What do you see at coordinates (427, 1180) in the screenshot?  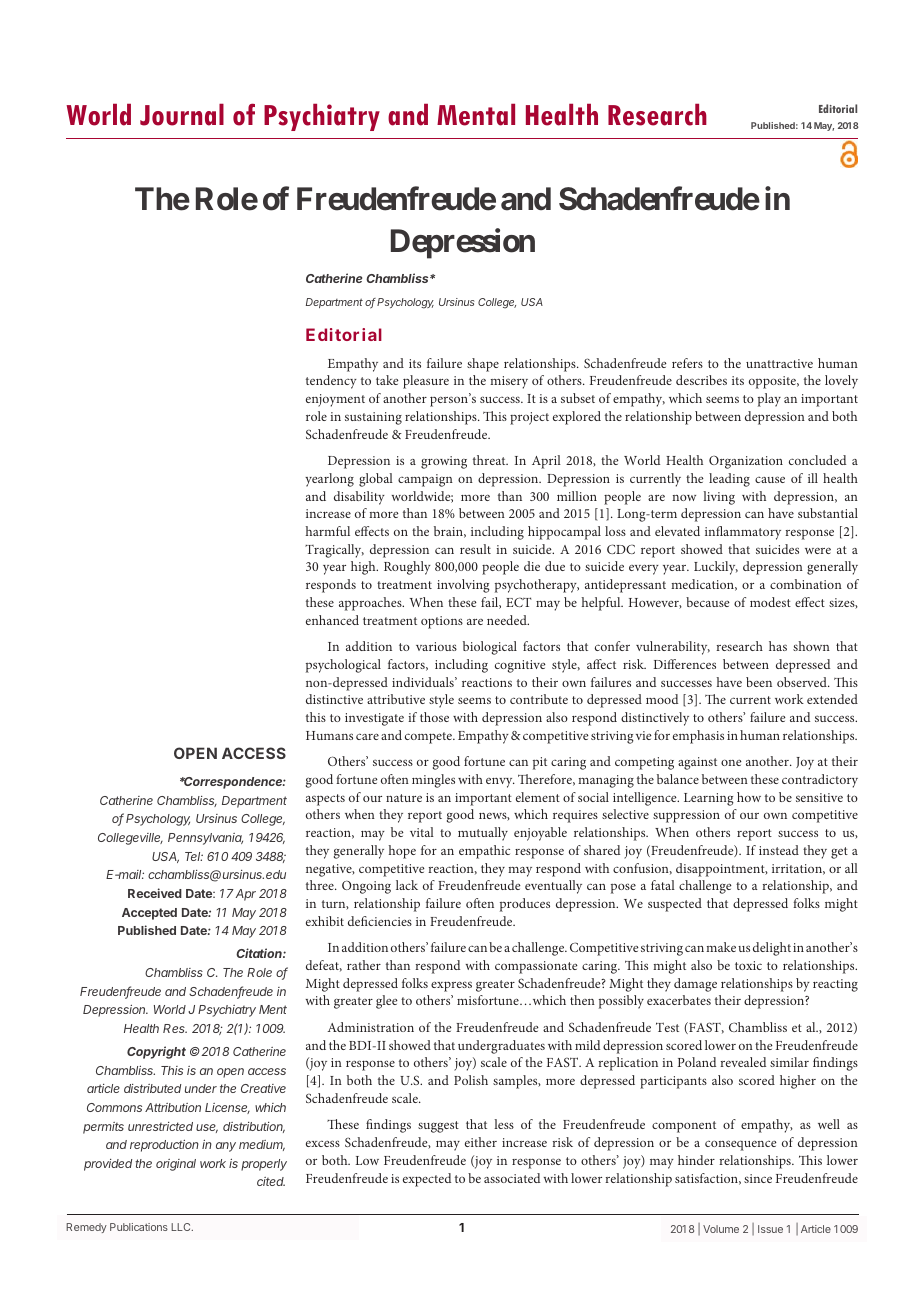 I see `expected` at bounding box center [427, 1180].
